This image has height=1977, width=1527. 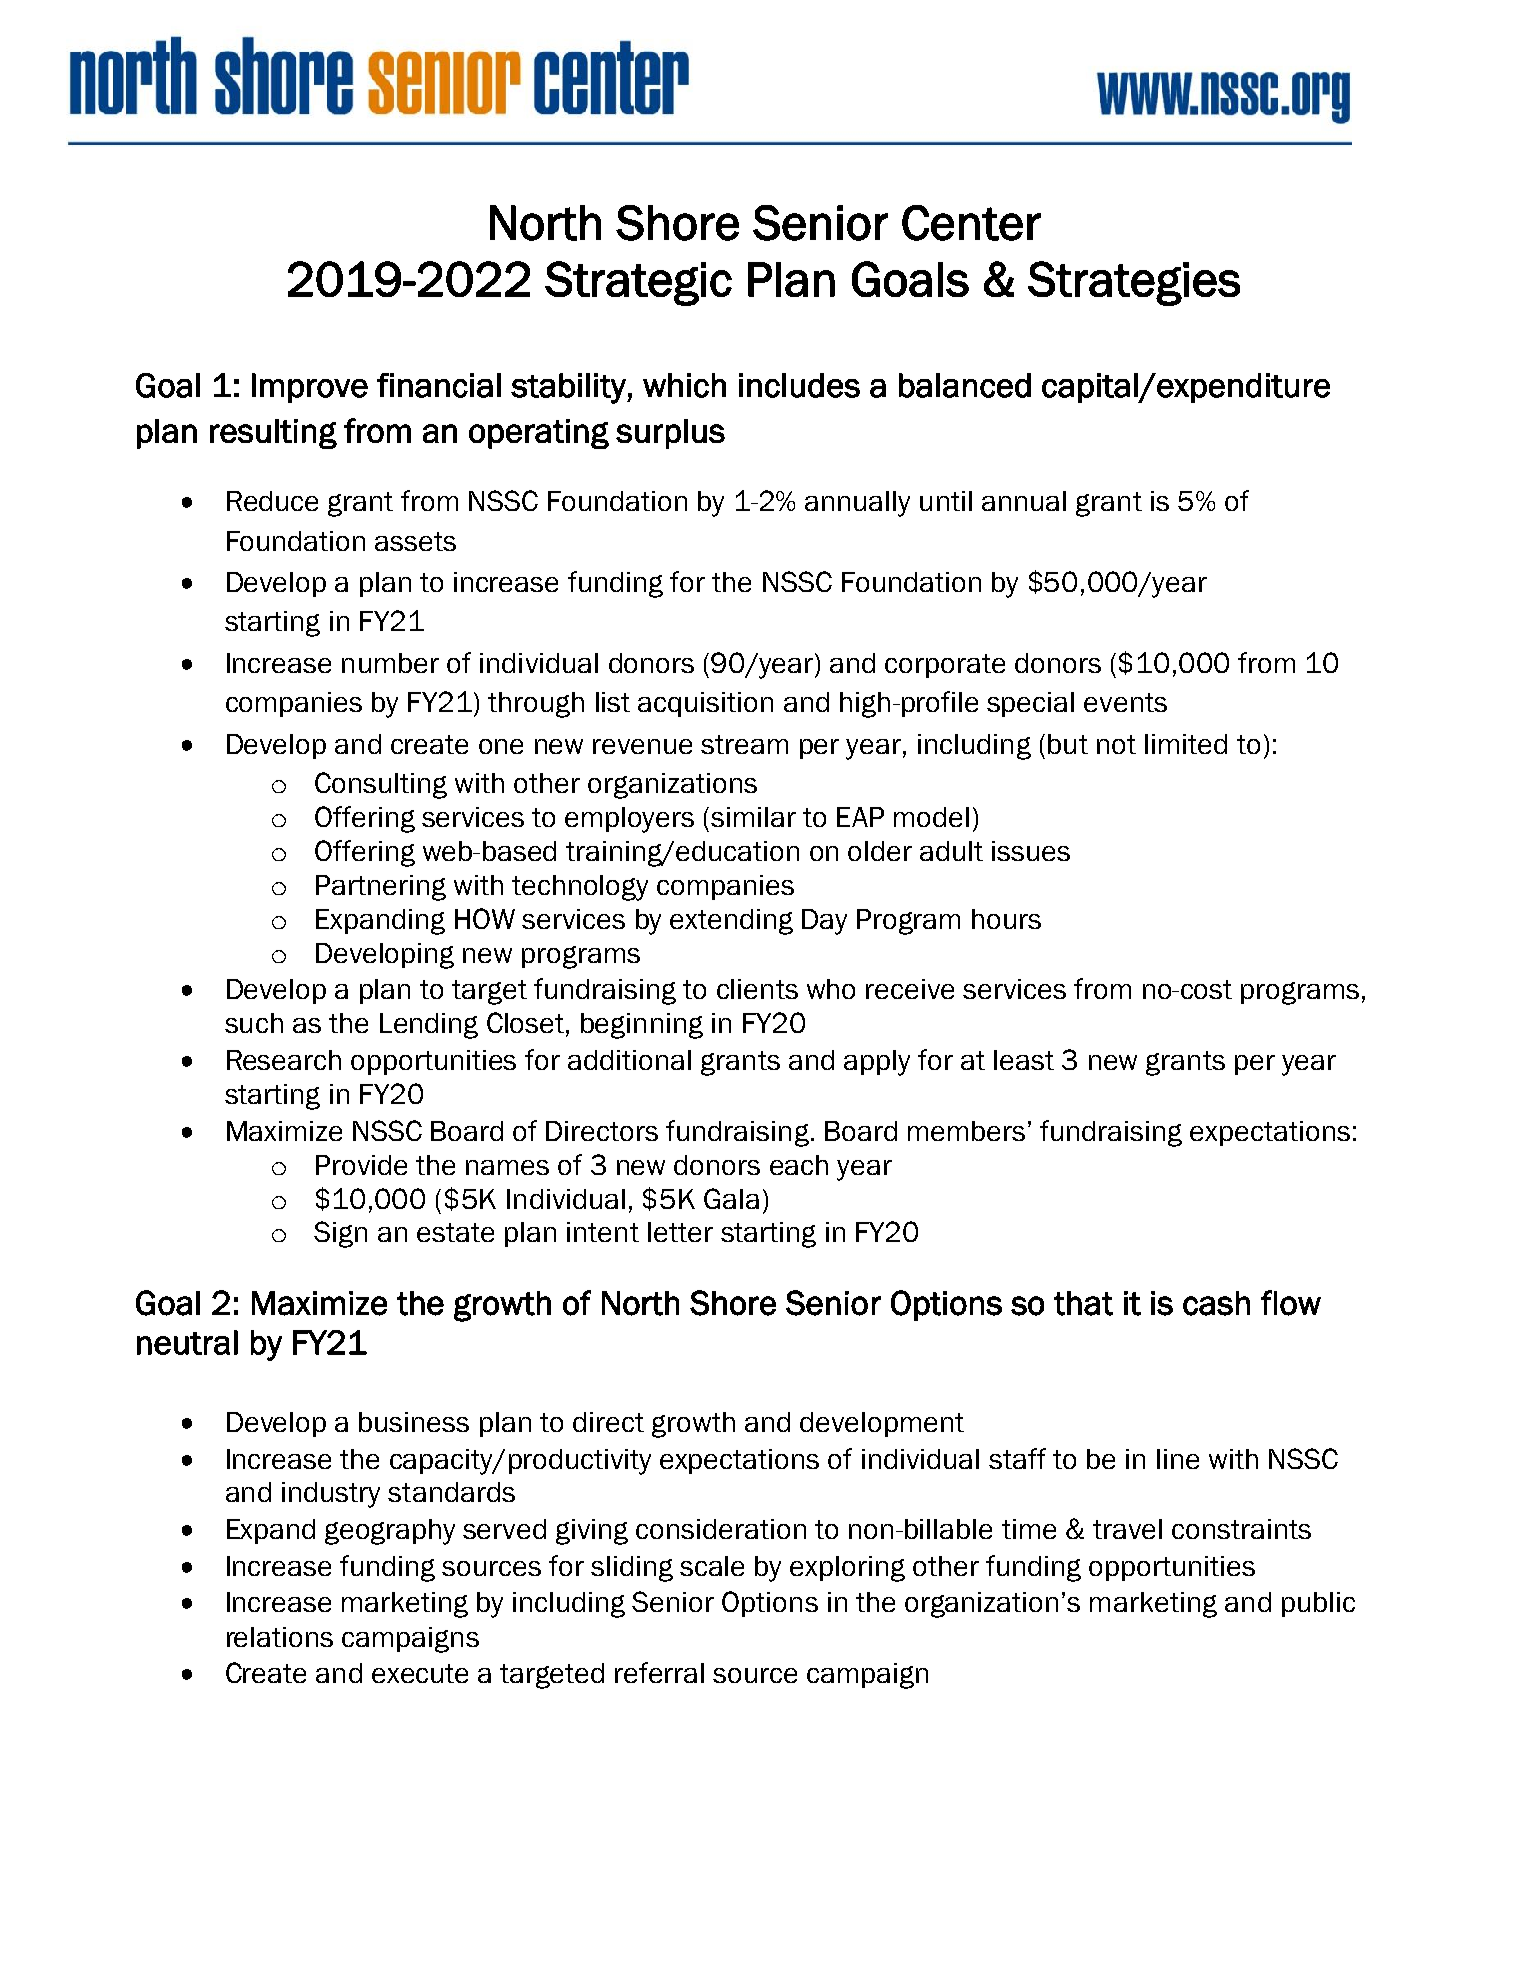 I want to click on scale, so click(x=712, y=1566).
